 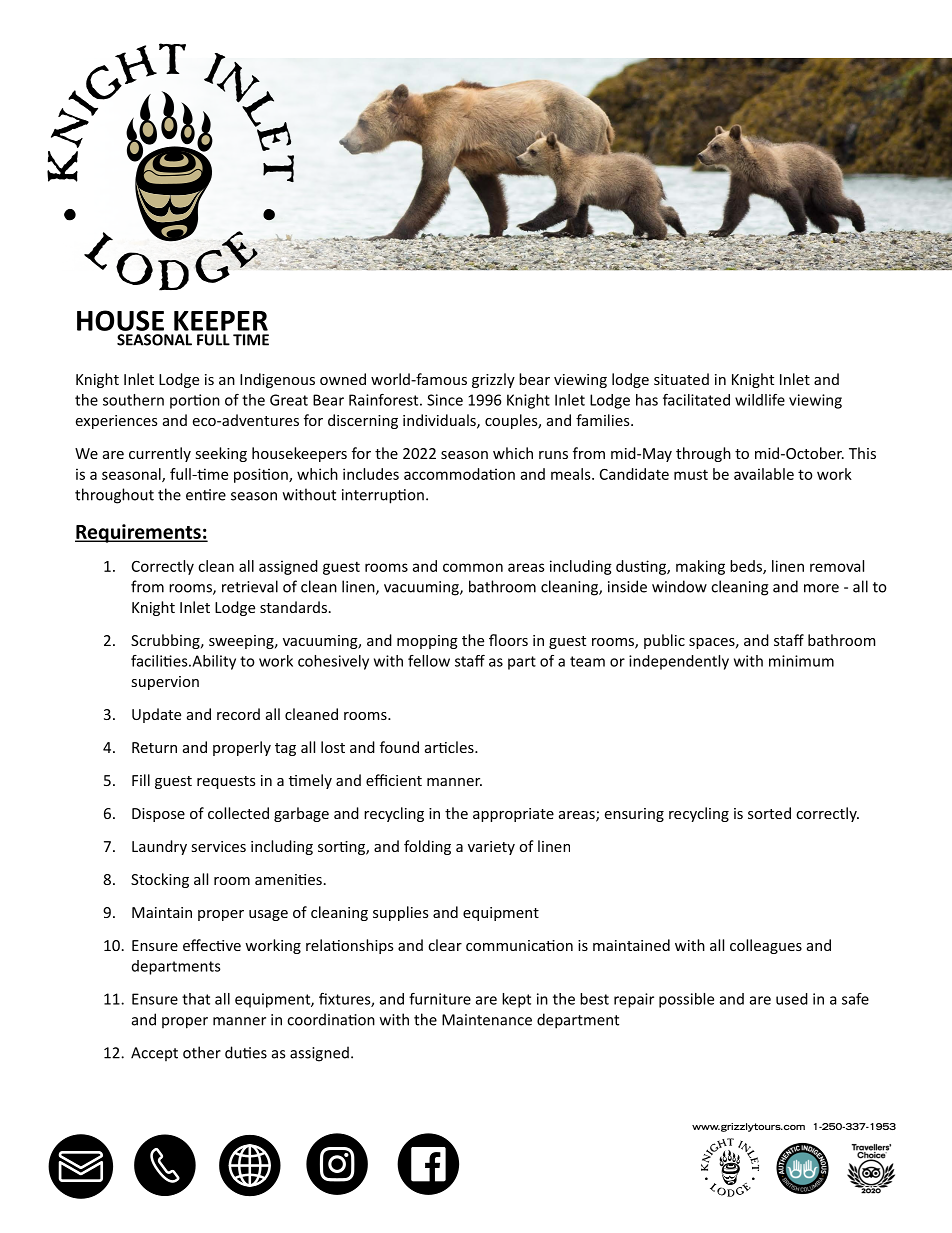 What do you see at coordinates (769, 813) in the image?
I see `sorted` at bounding box center [769, 813].
